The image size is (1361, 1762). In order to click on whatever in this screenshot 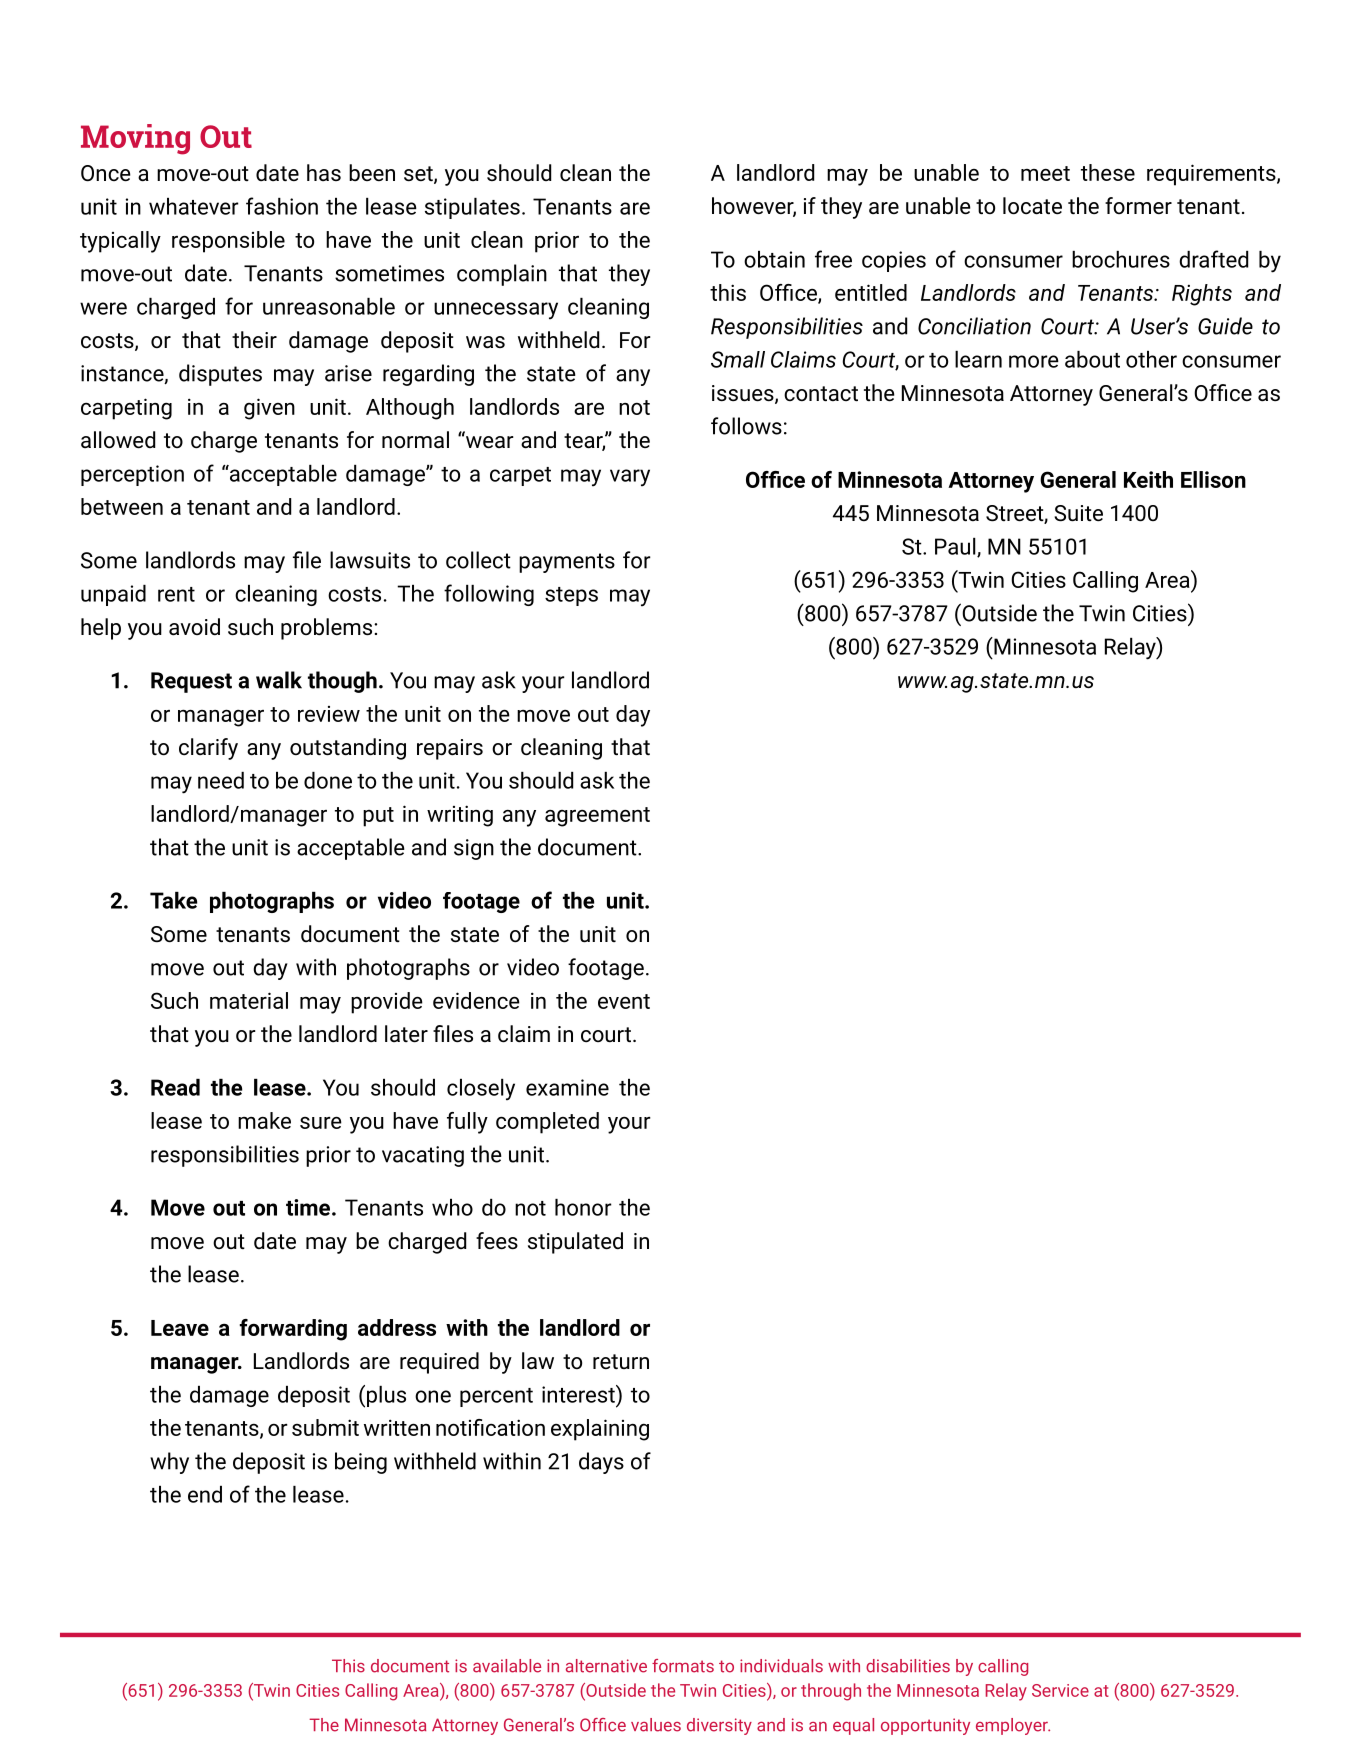, I will do `click(194, 206)`.
